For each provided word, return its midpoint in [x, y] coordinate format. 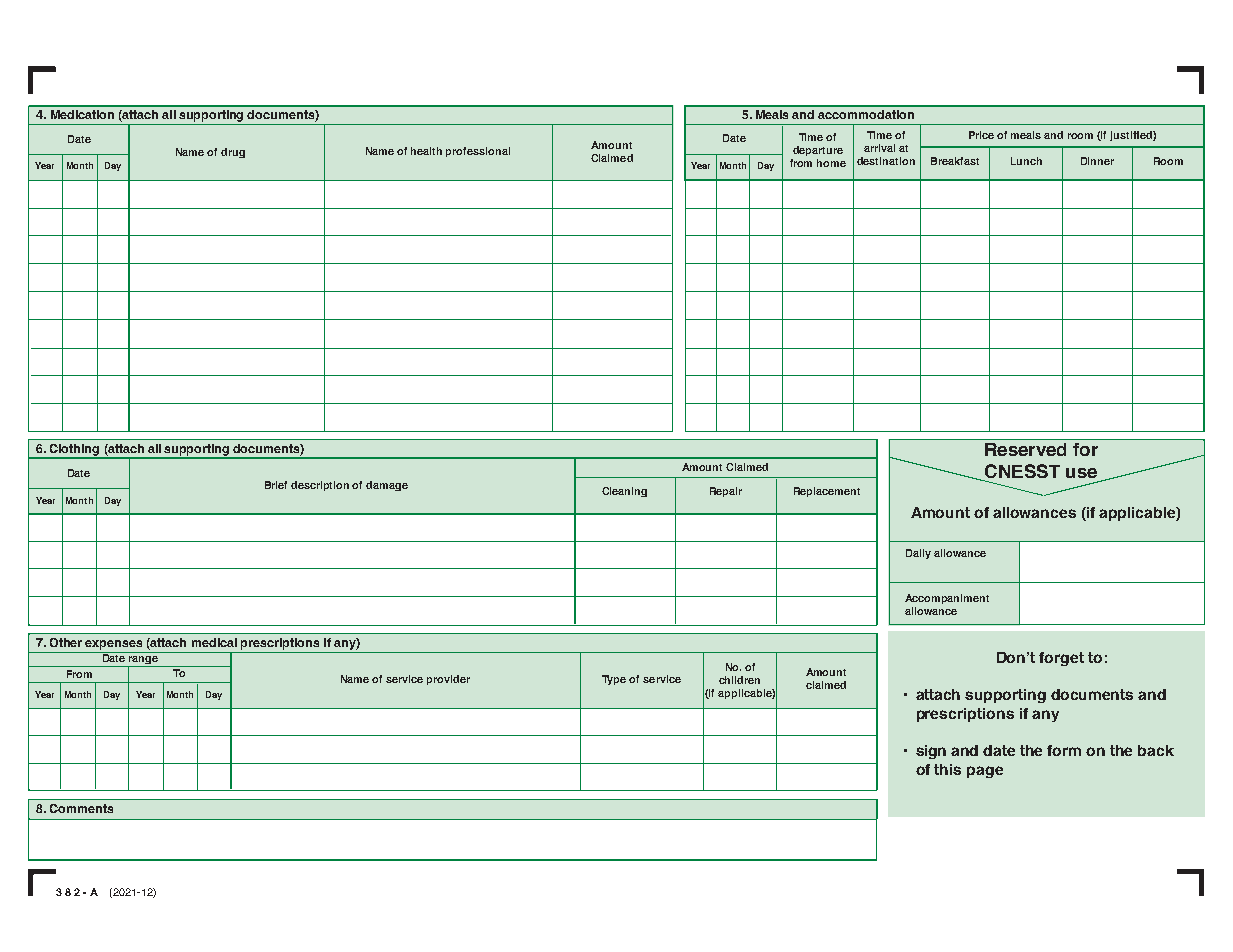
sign [931, 752]
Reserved [1025, 449]
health [426, 151]
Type [614, 680]
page [985, 772]
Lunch [1026, 161]
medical [214, 642]
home [831, 163]
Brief [276, 485]
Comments [81, 808]
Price [981, 135]
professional [478, 152]
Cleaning [624, 492]
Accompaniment [947, 599]
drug [233, 153]
